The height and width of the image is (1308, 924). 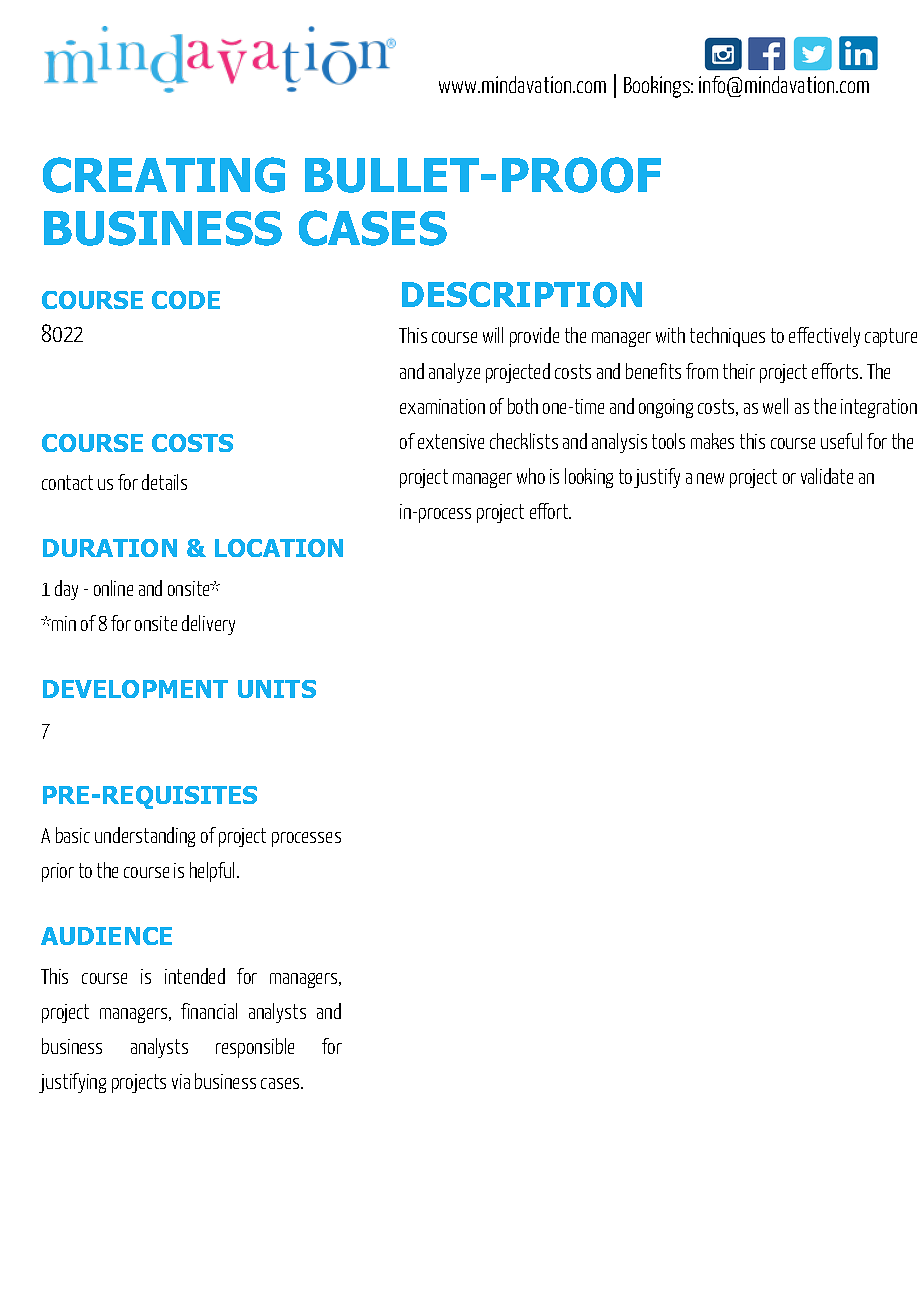 I want to click on CREATING, so click(x=164, y=175).
